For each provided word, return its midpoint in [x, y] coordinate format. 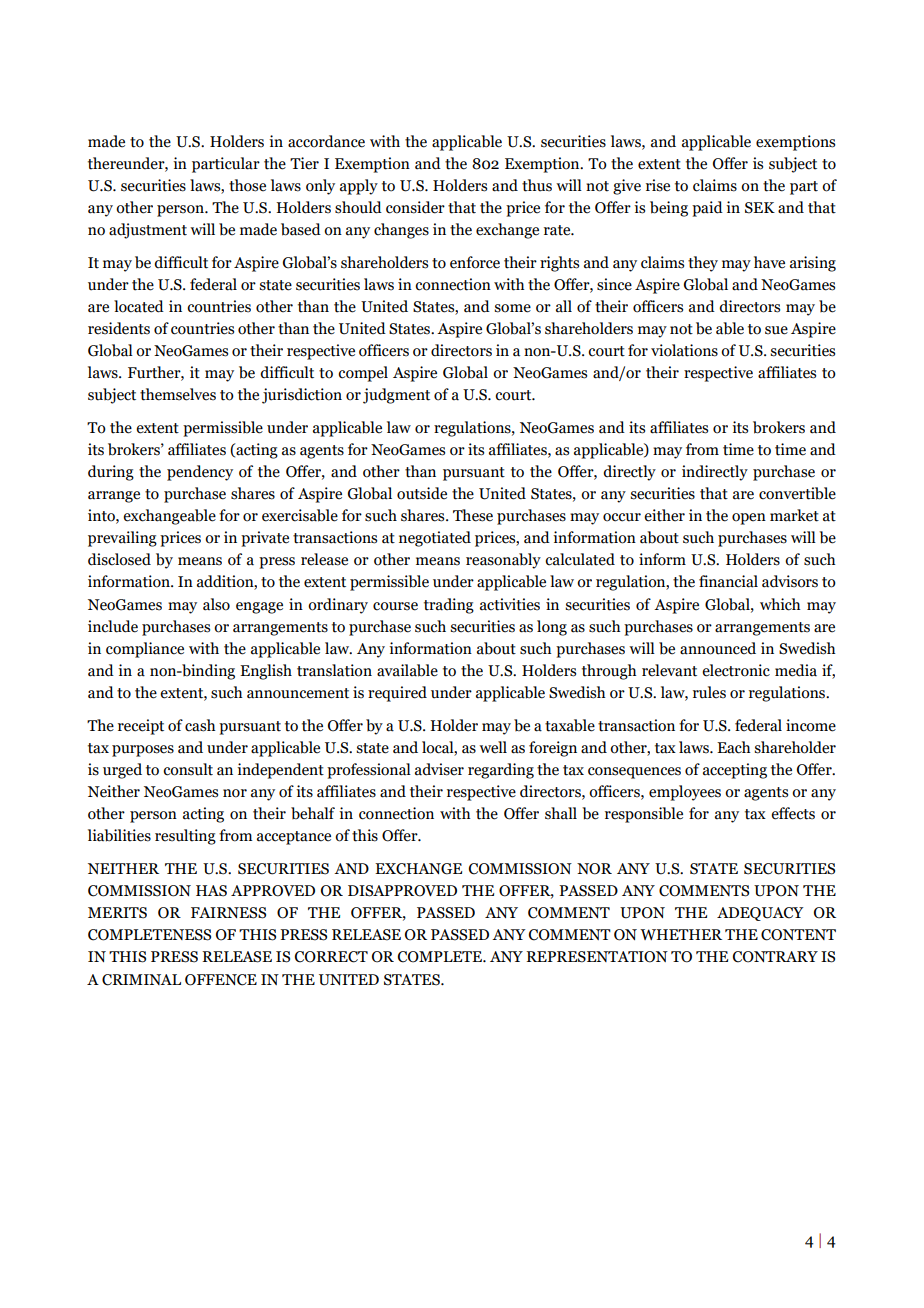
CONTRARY [775, 957]
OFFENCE [221, 980]
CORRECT [331, 957]
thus [537, 185]
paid [707, 209]
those [247, 185]
